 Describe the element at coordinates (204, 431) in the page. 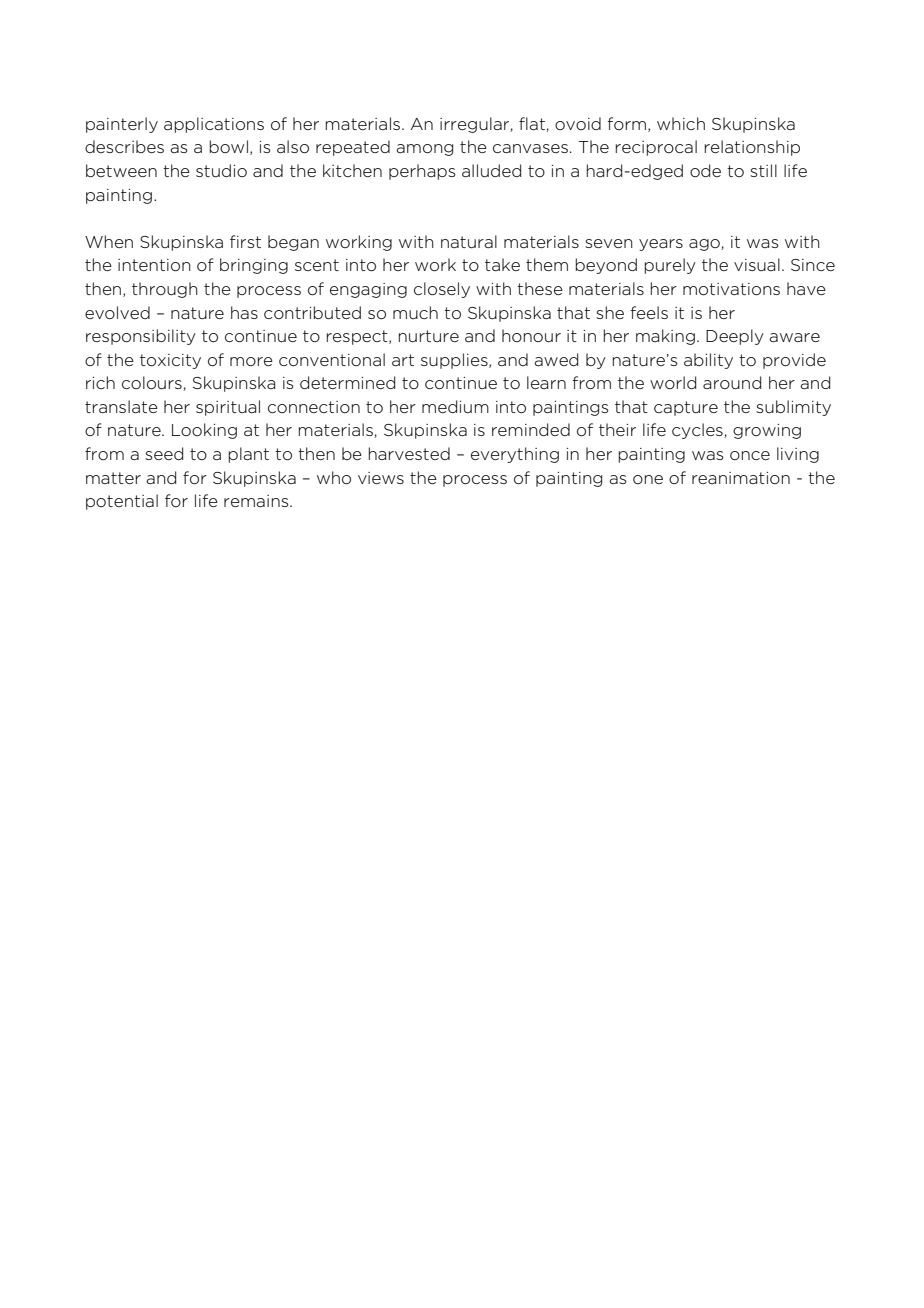

I see `Looking` at that location.
